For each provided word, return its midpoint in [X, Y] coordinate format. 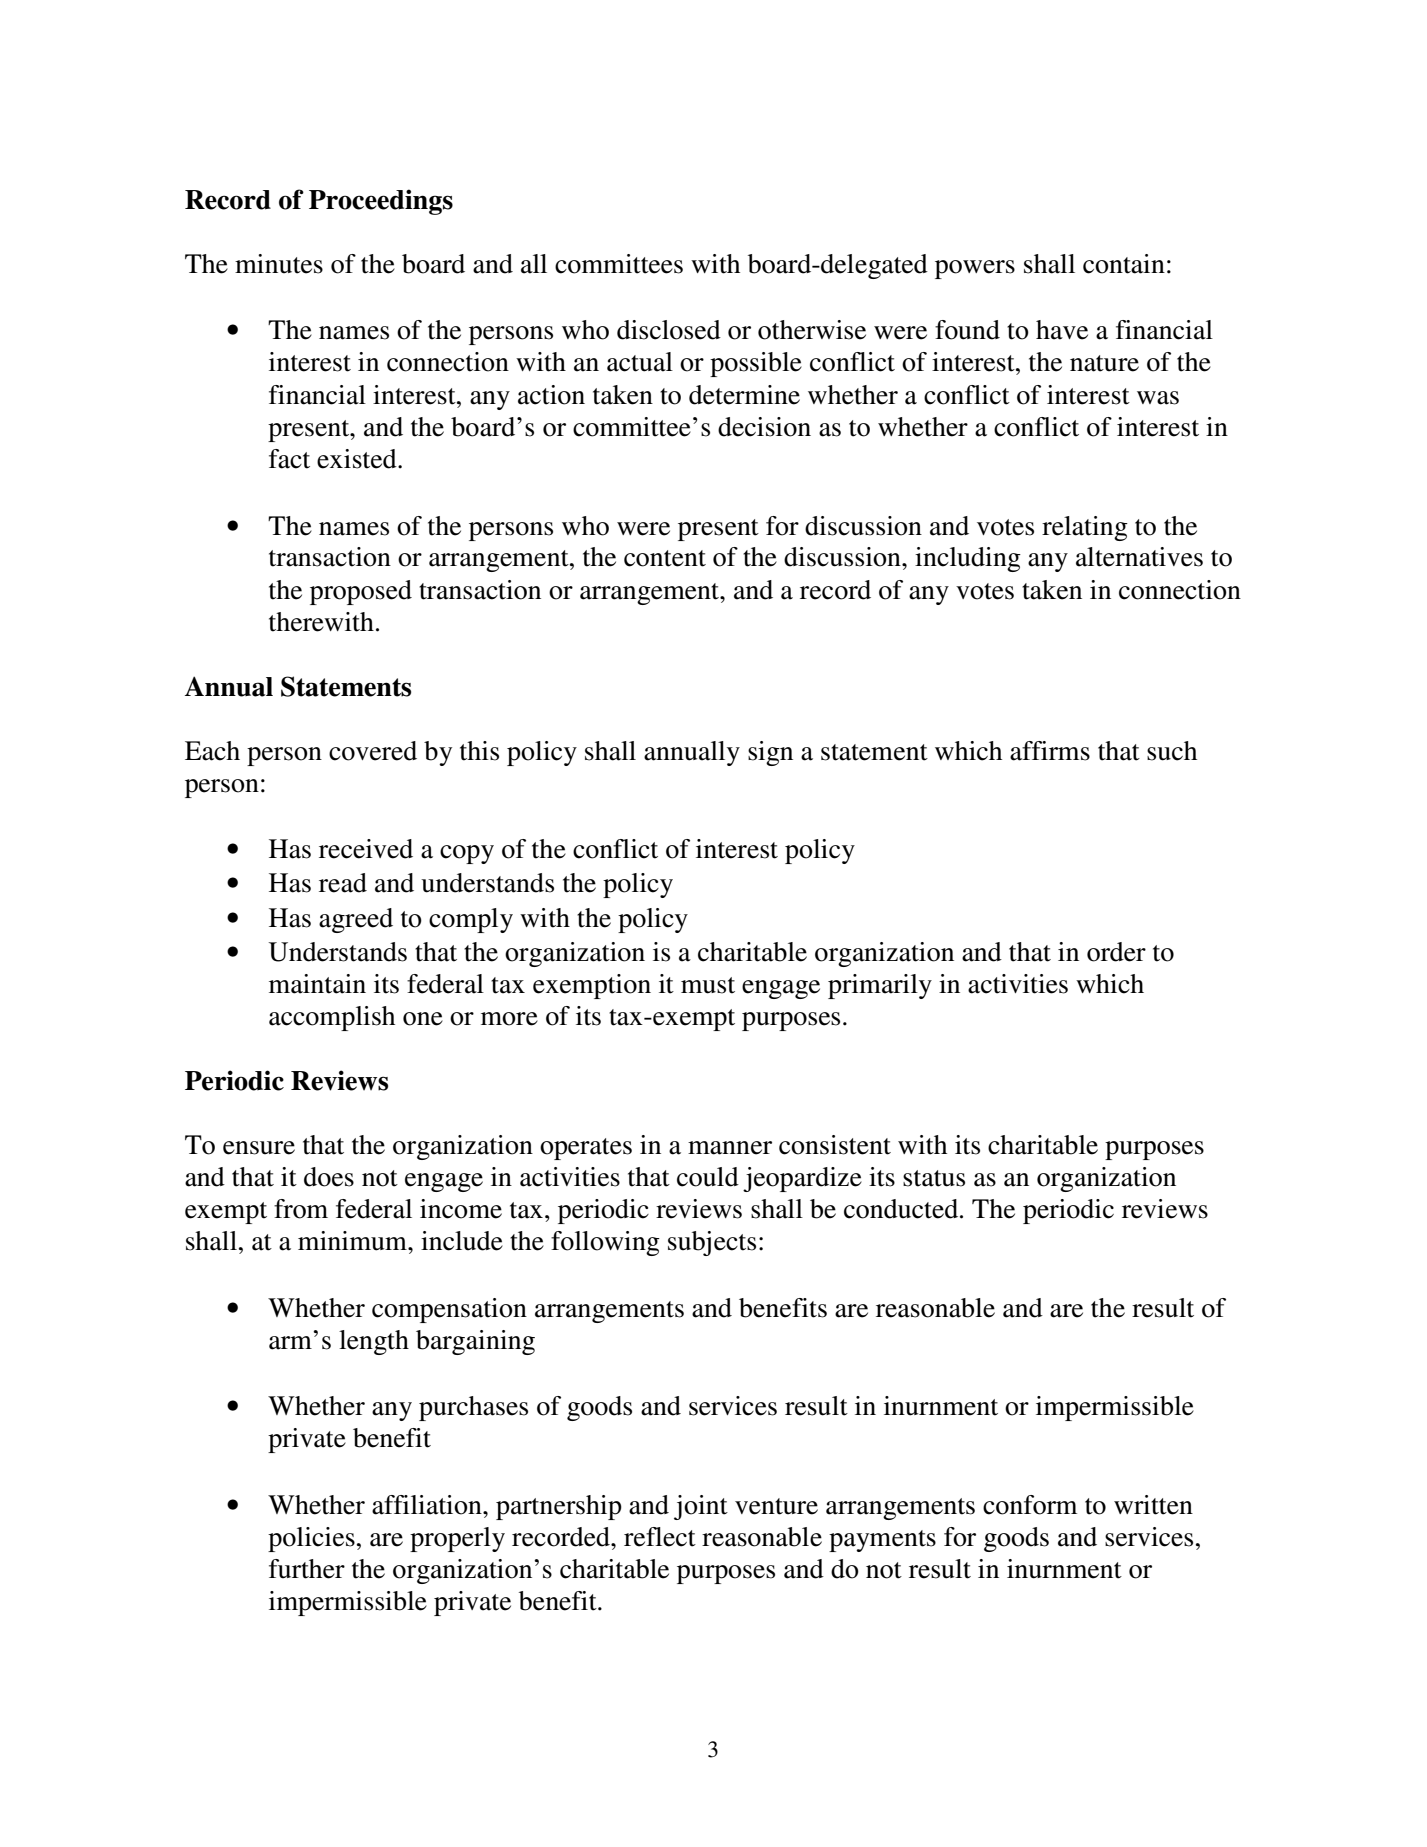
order [1116, 952]
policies [311, 1539]
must [708, 985]
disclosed [669, 330]
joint [701, 1507]
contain [1124, 264]
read [343, 883]
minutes [279, 264]
